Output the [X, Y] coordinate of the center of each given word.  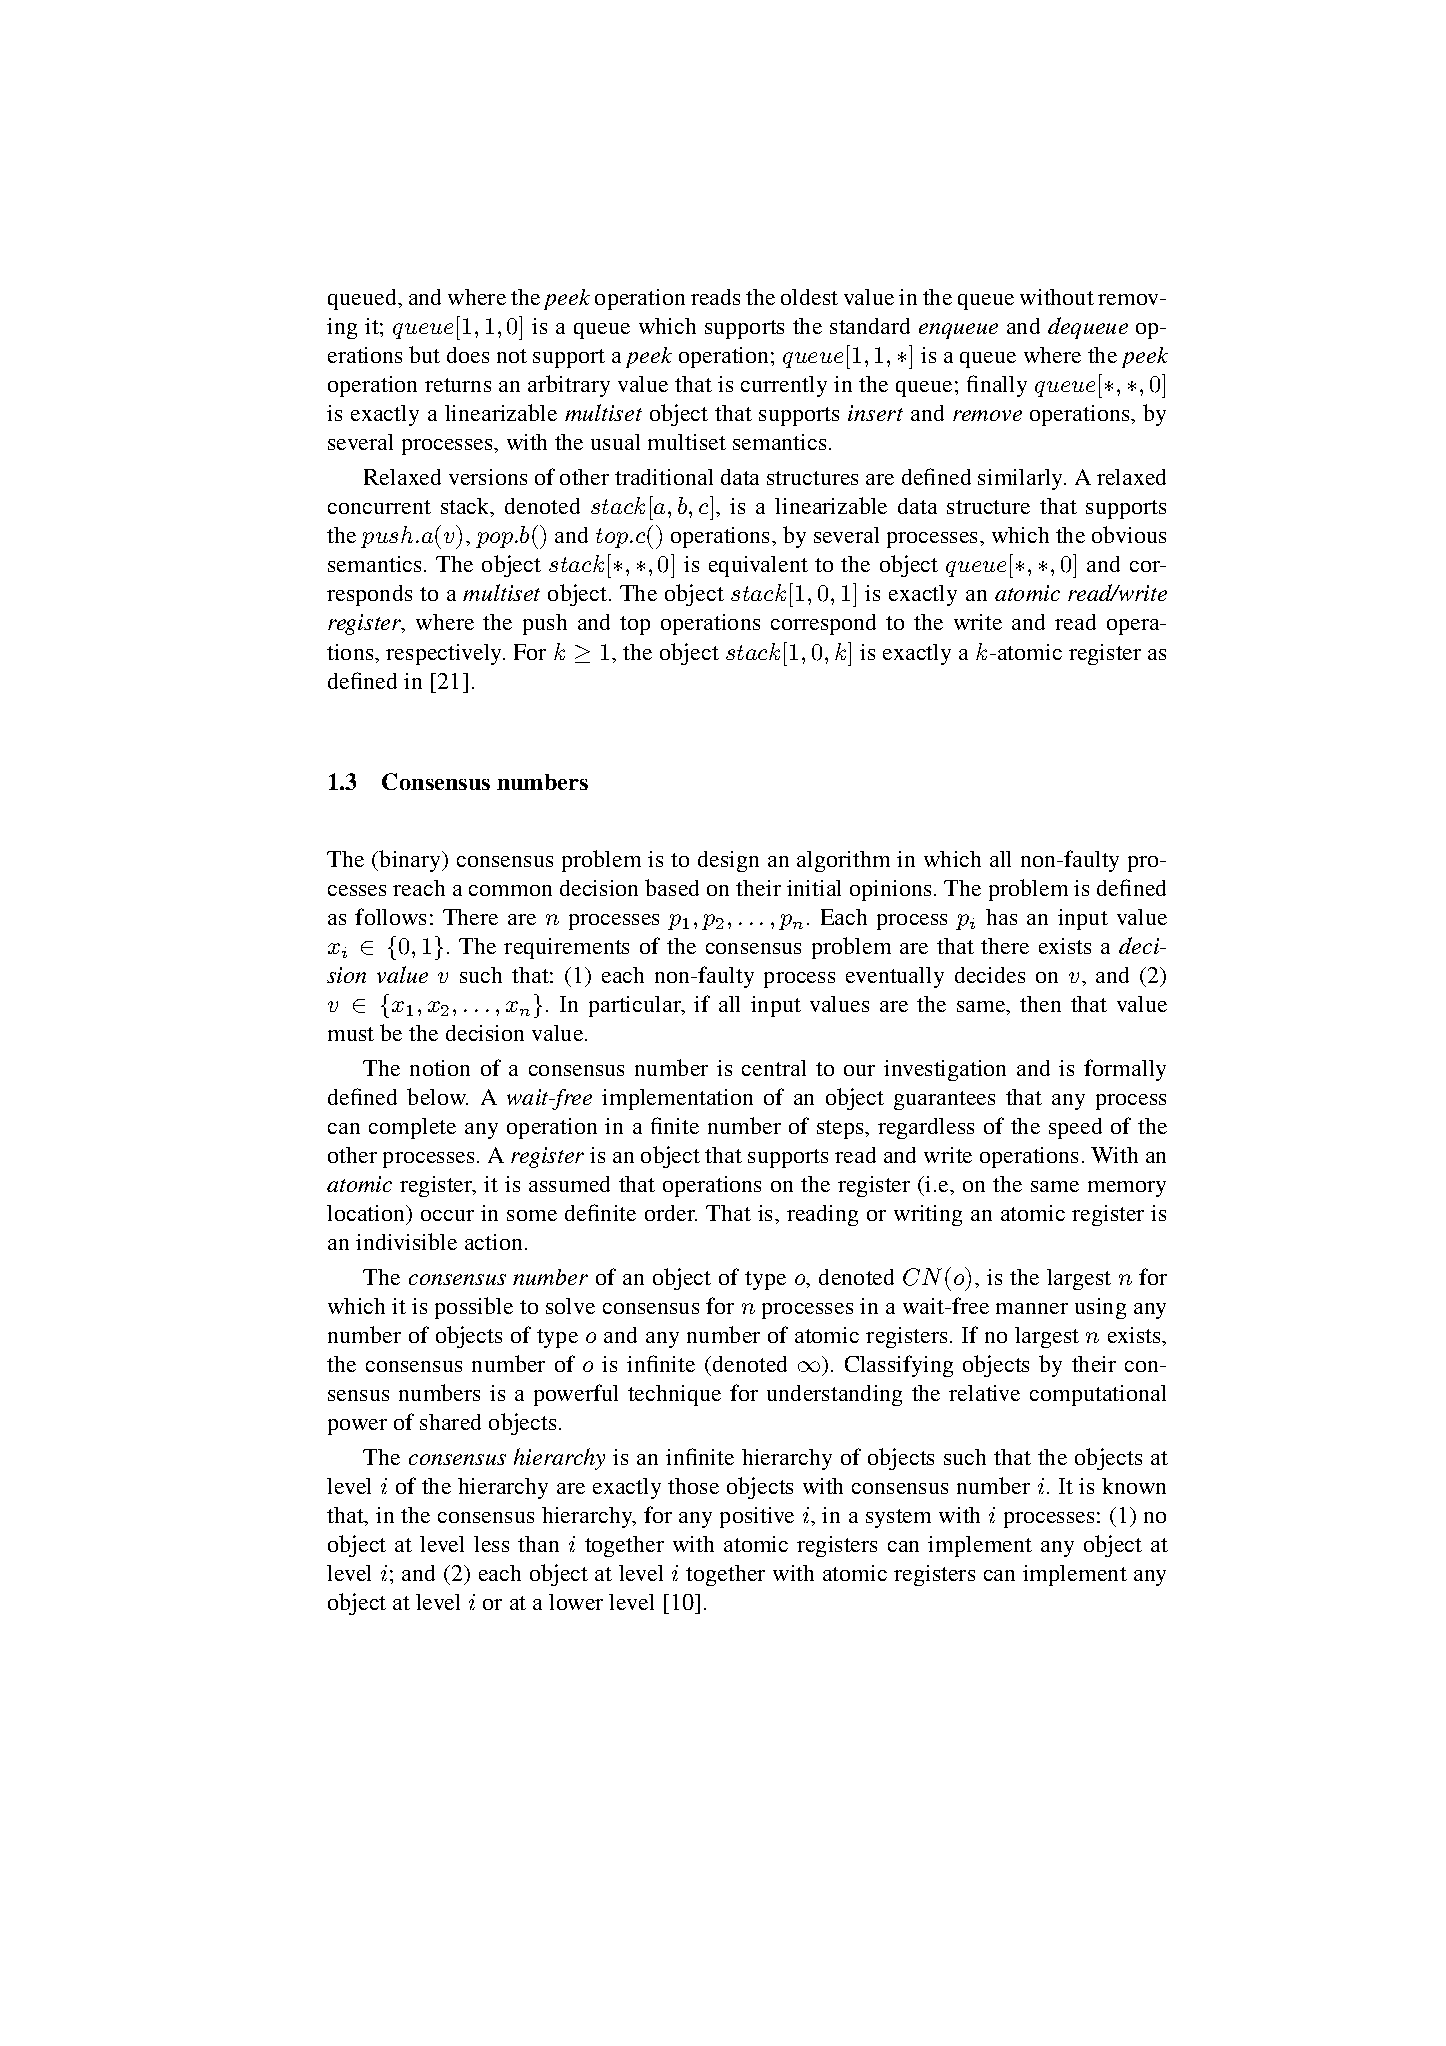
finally [997, 386]
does [468, 355]
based [672, 887]
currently [784, 386]
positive [757, 1517]
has [1001, 917]
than [538, 1544]
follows [390, 916]
